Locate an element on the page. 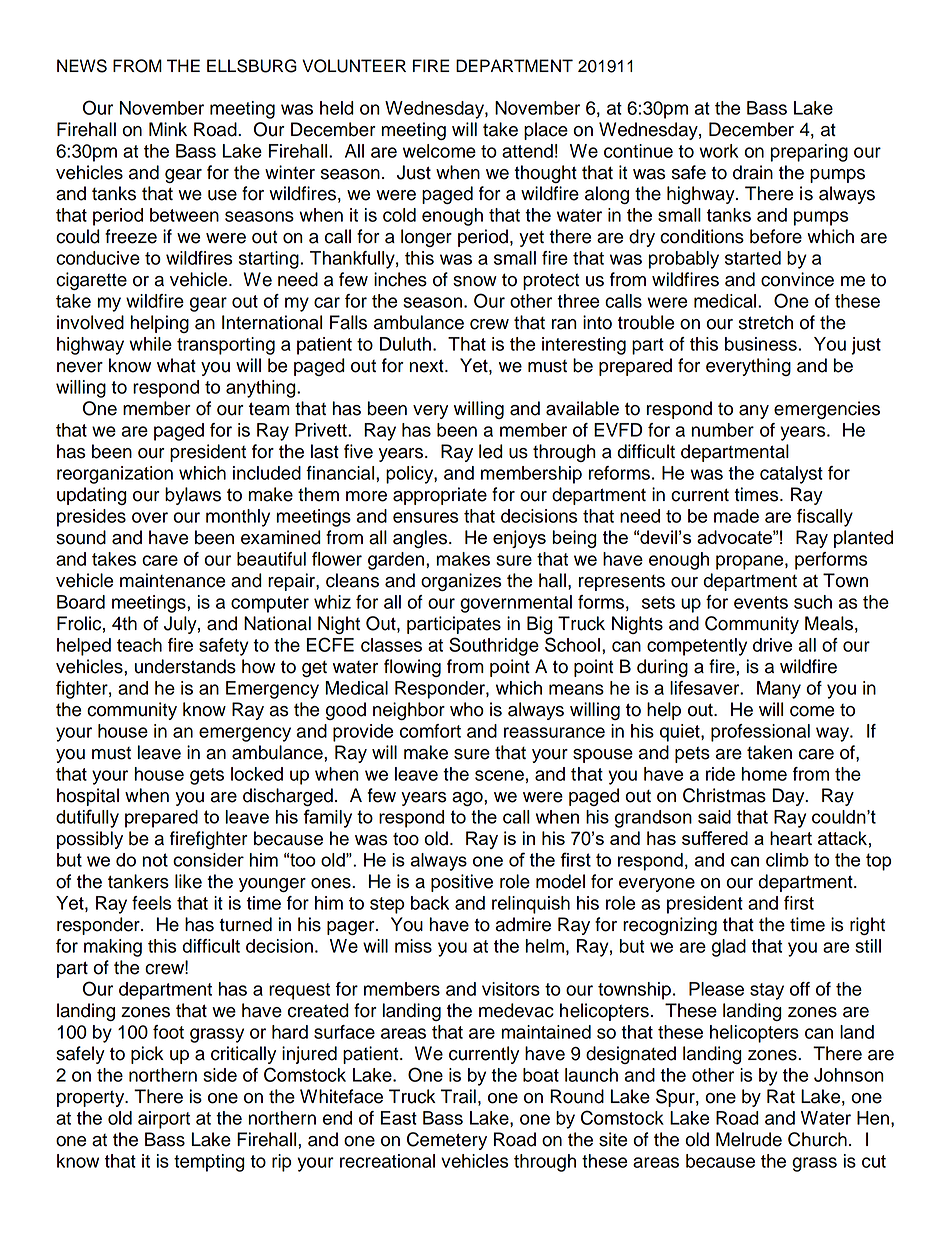 This document has width=952, height=1233. preparing is located at coordinates (809, 153).
